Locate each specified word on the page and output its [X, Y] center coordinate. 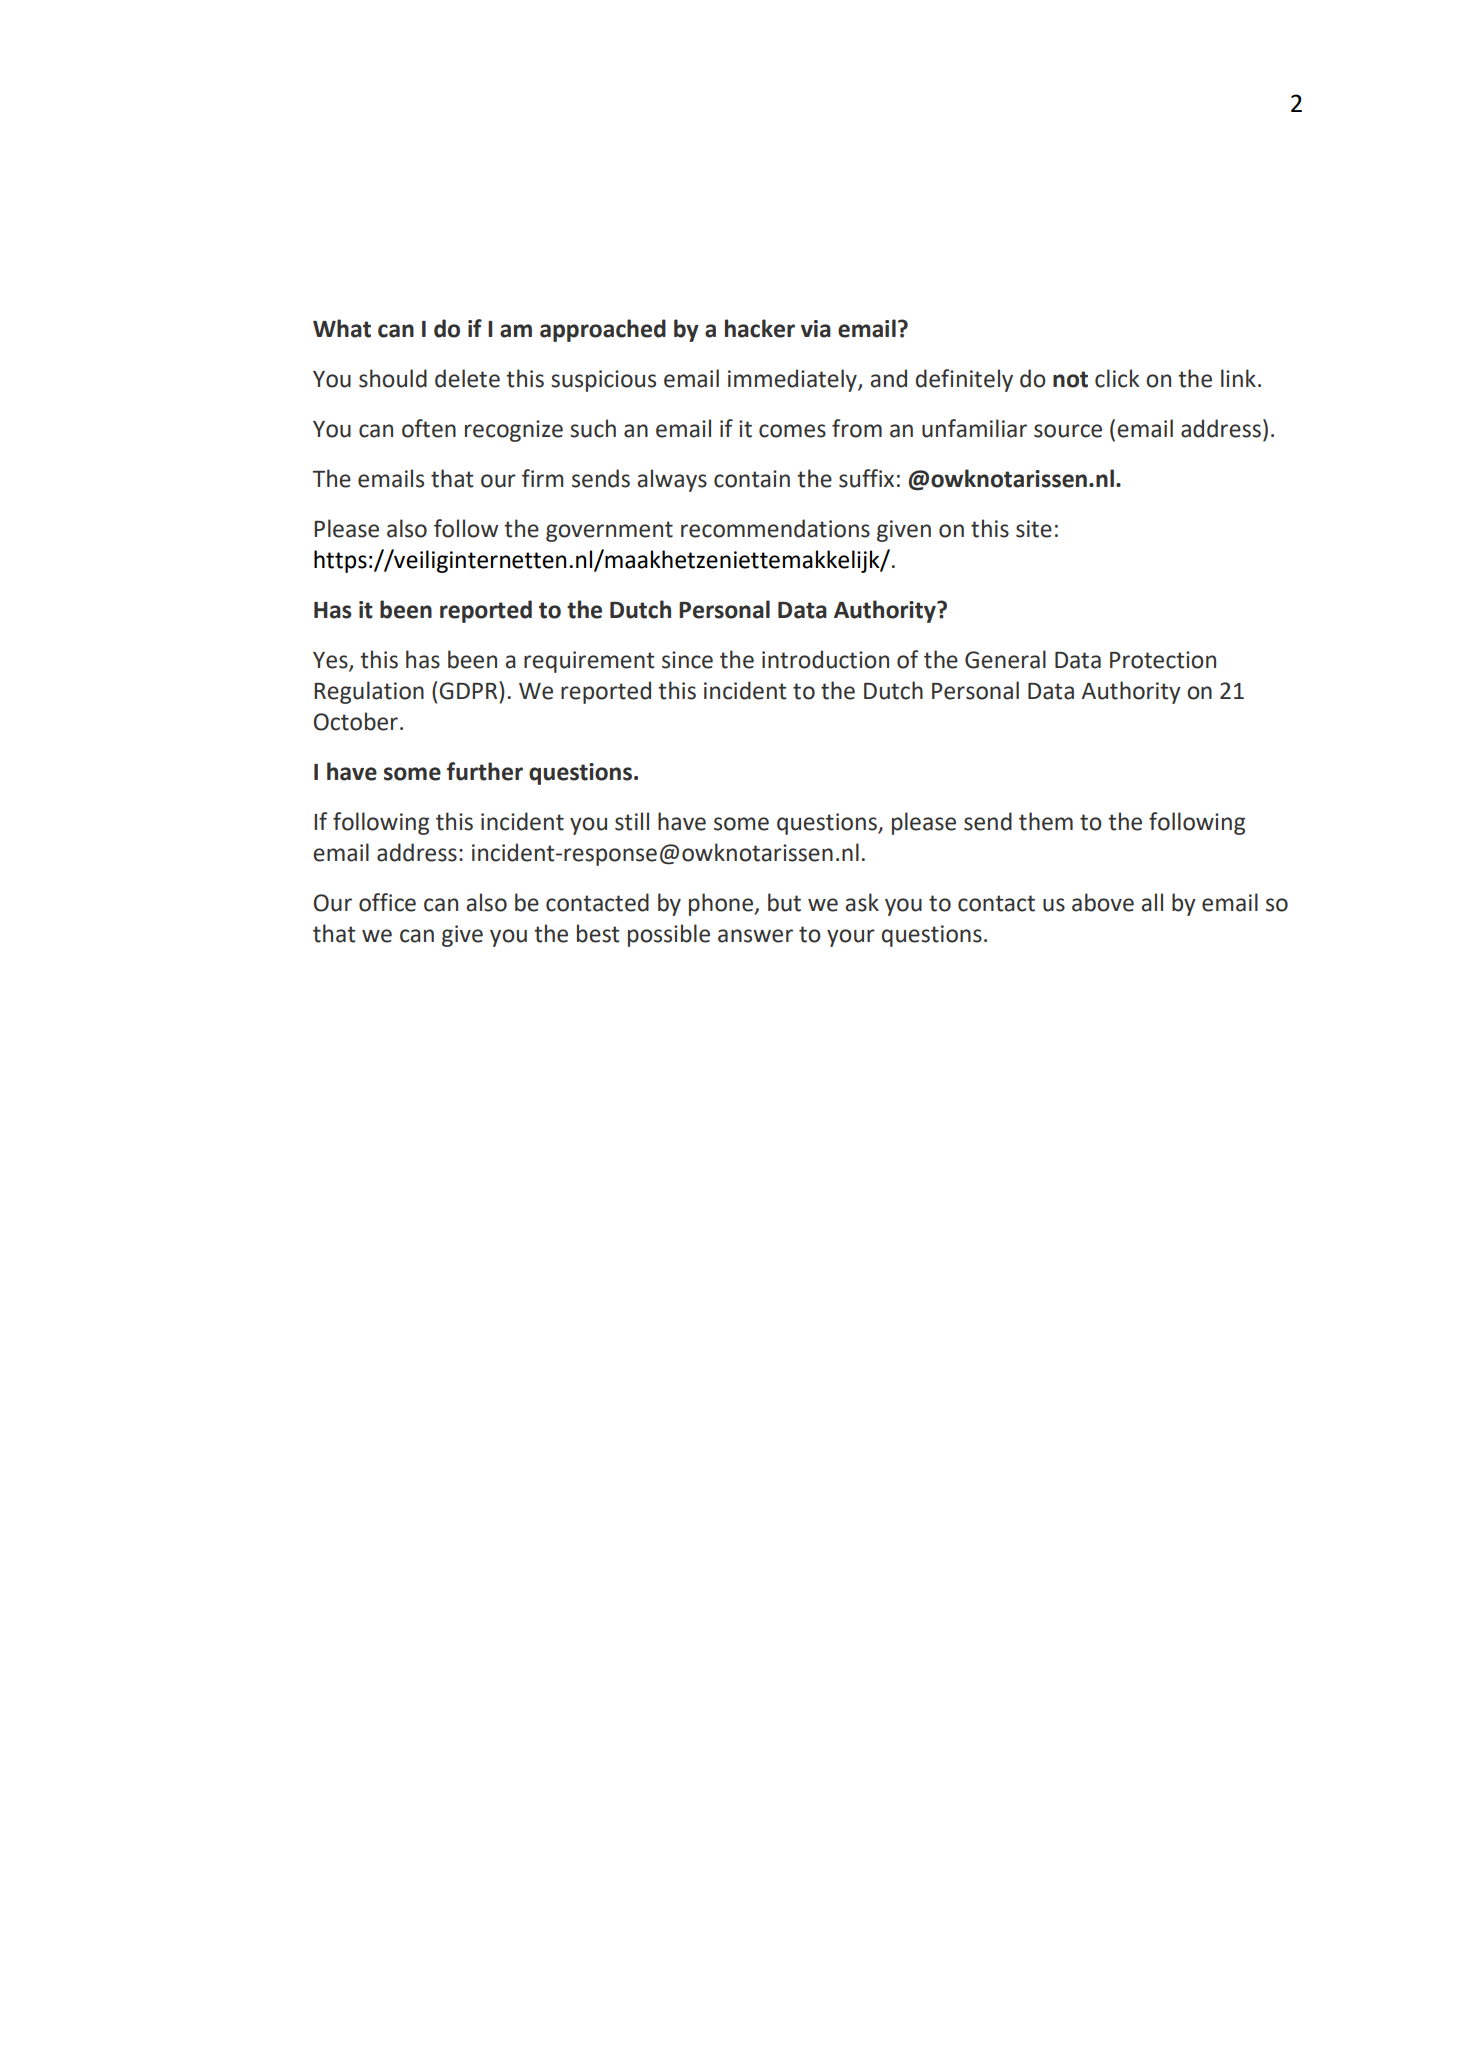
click [1117, 378]
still [632, 821]
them [1046, 821]
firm [542, 478]
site [1034, 529]
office [387, 902]
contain [752, 479]
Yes [331, 661]
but [784, 902]
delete [467, 378]
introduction [825, 659]
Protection [1163, 660]
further [485, 771]
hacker [760, 328]
